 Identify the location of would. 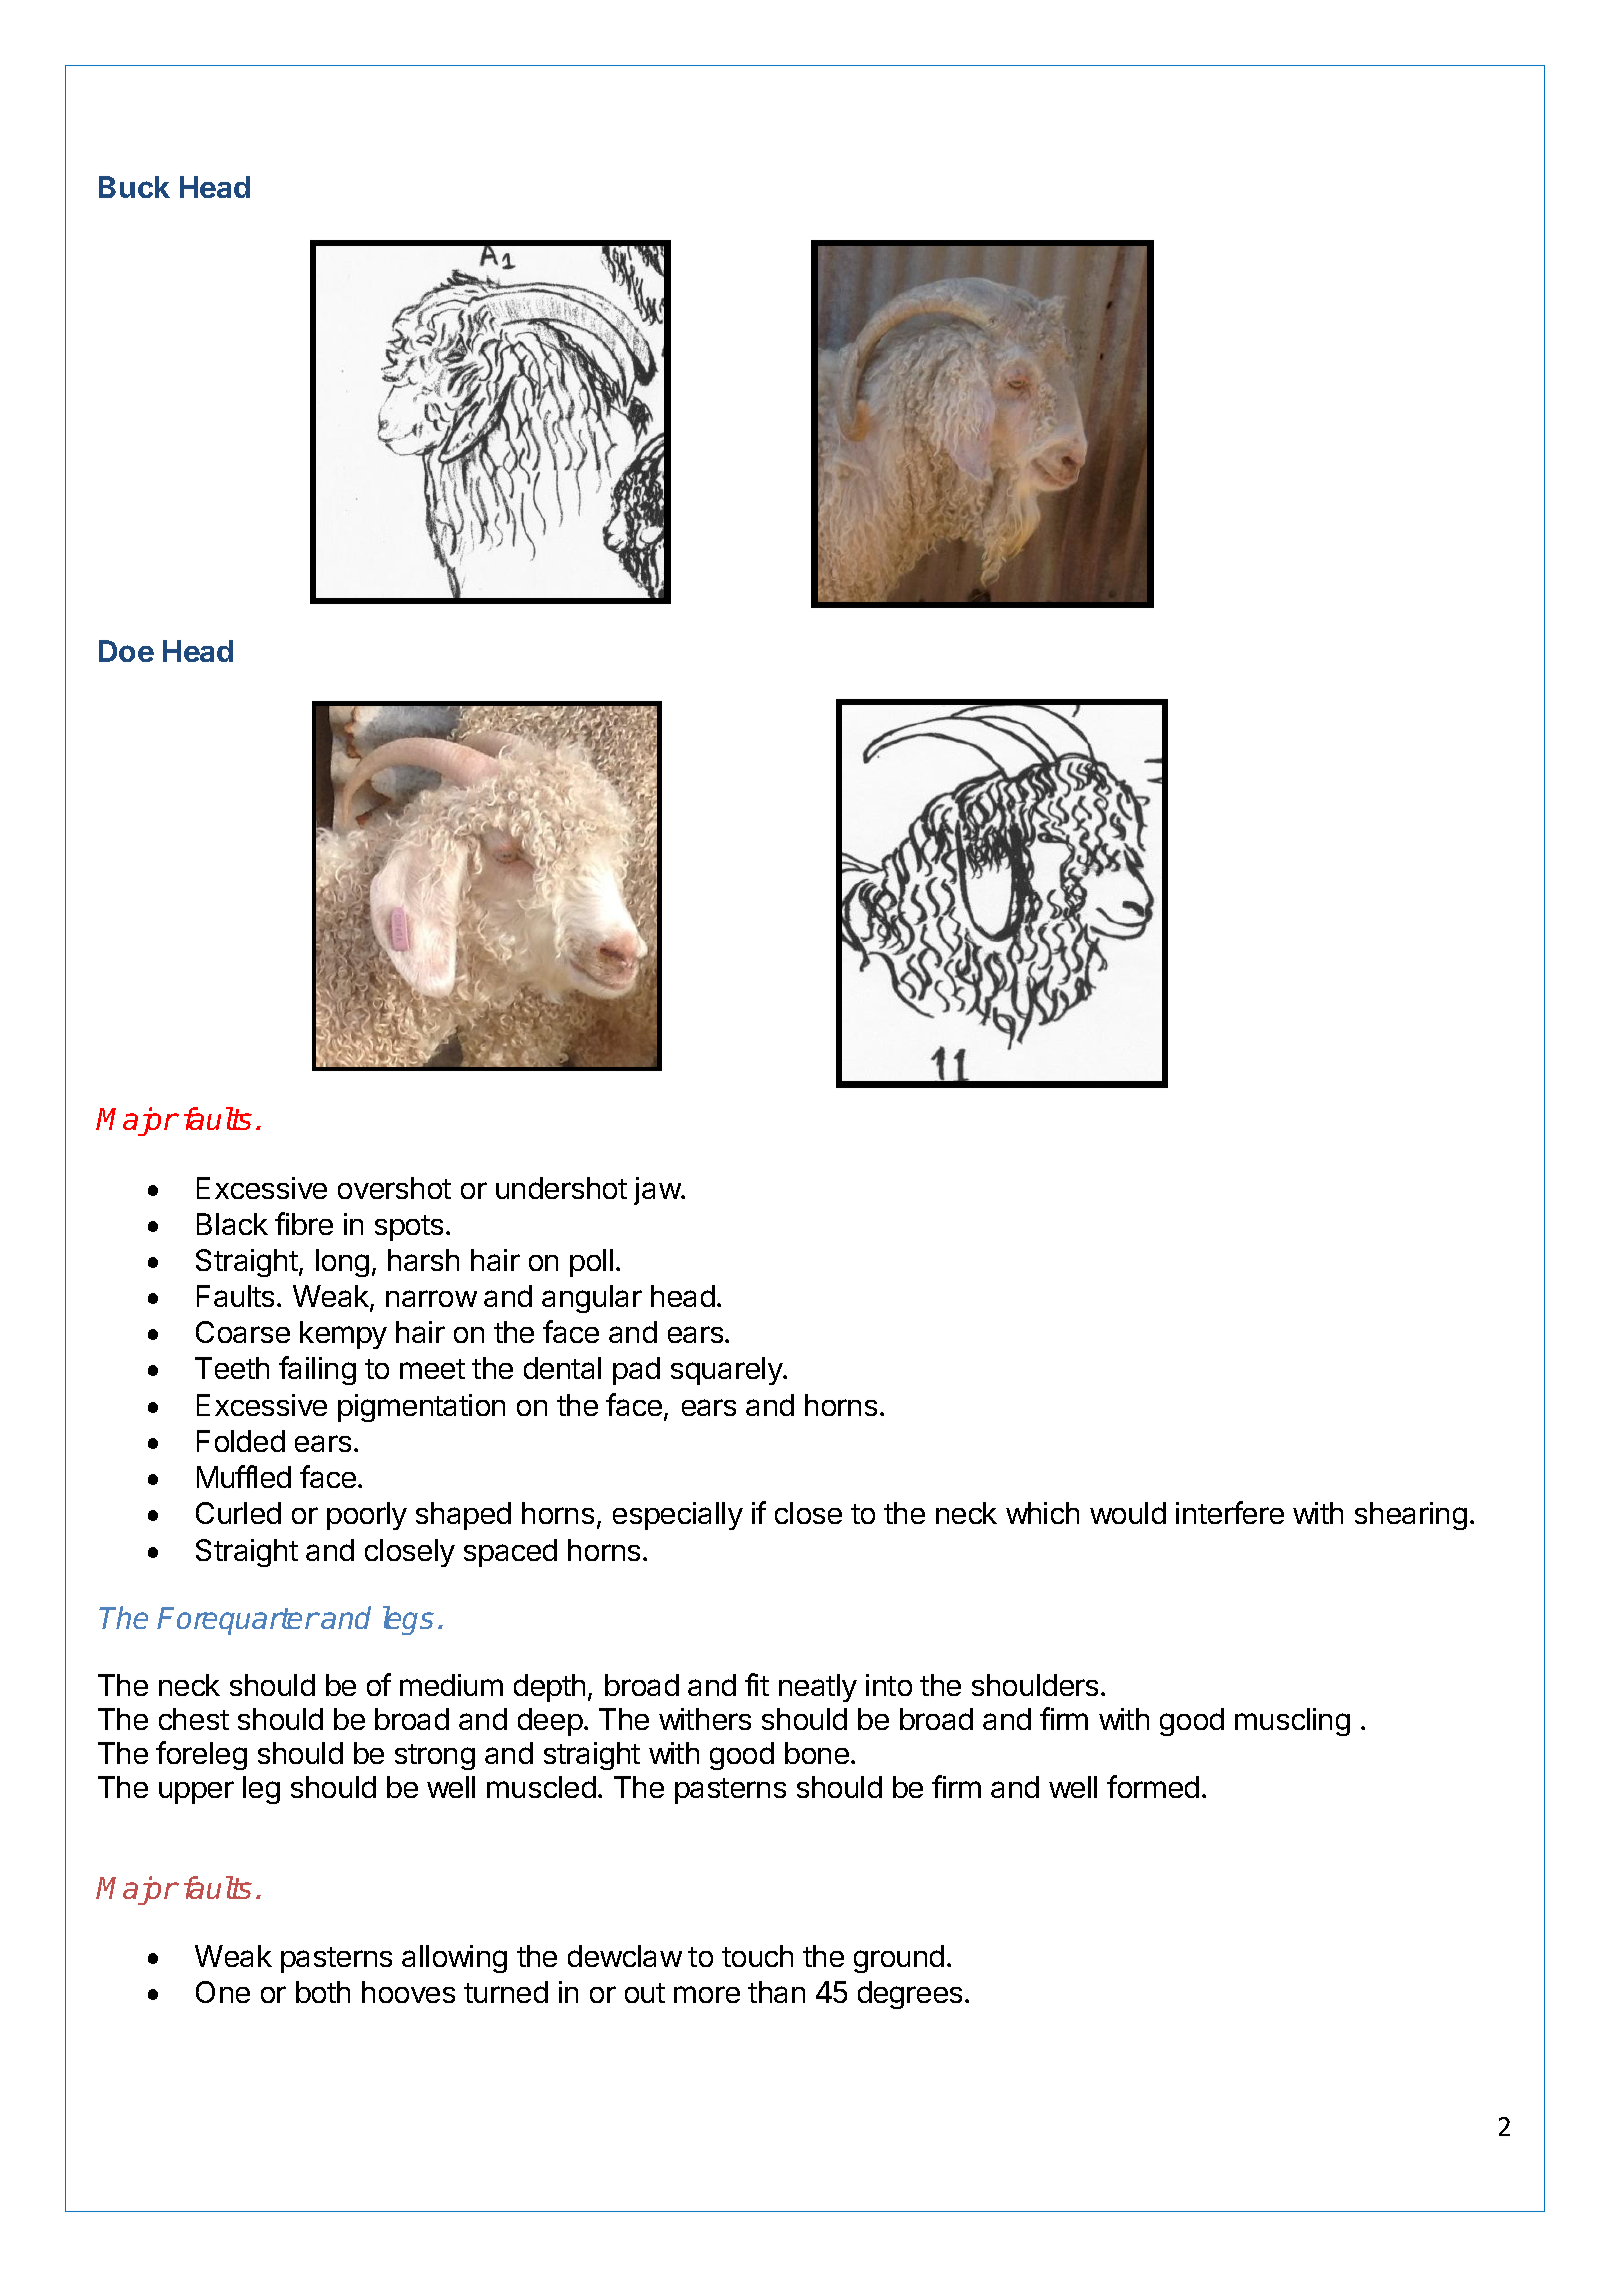
(1128, 1513).
